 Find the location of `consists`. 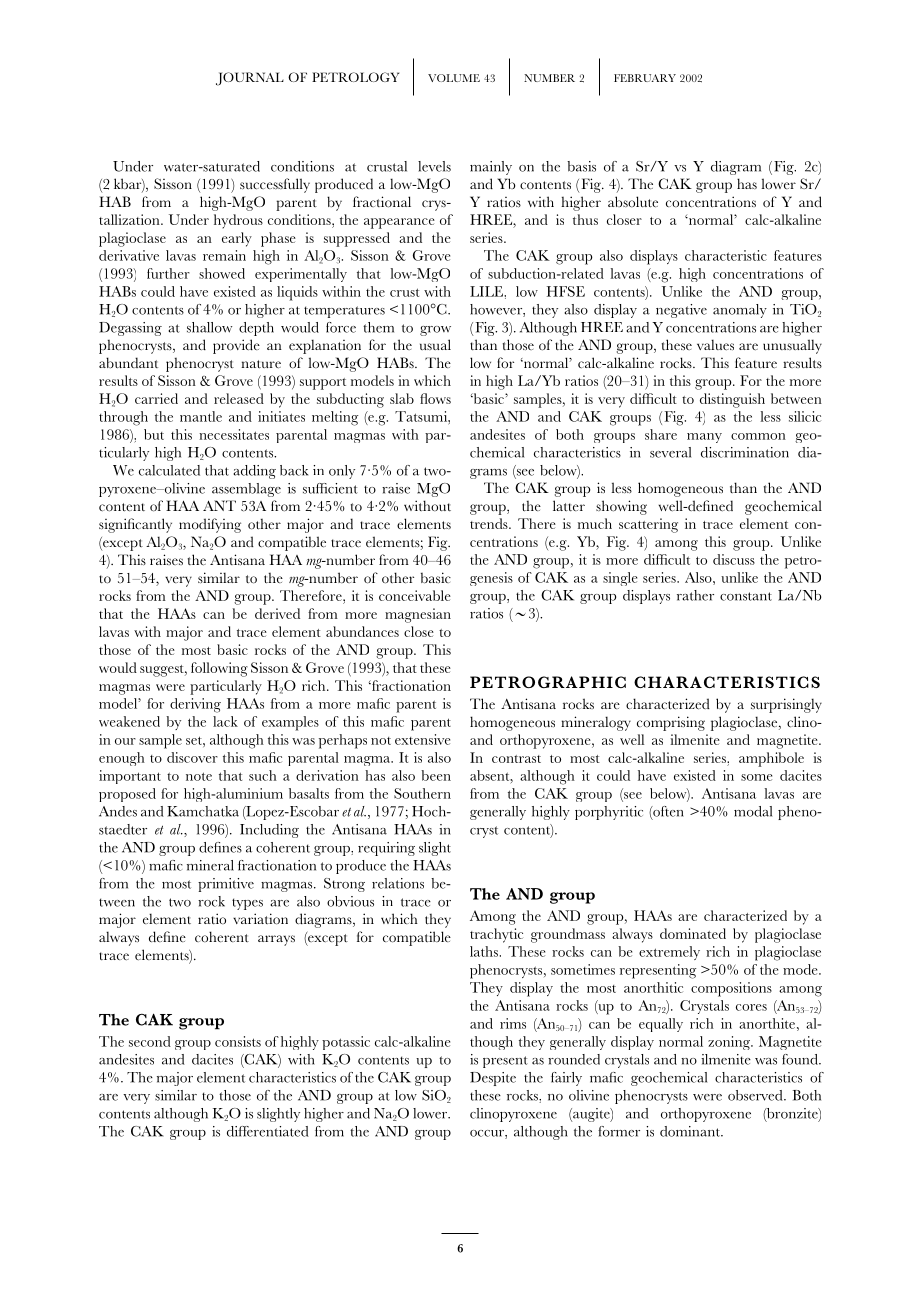

consists is located at coordinates (238, 1041).
